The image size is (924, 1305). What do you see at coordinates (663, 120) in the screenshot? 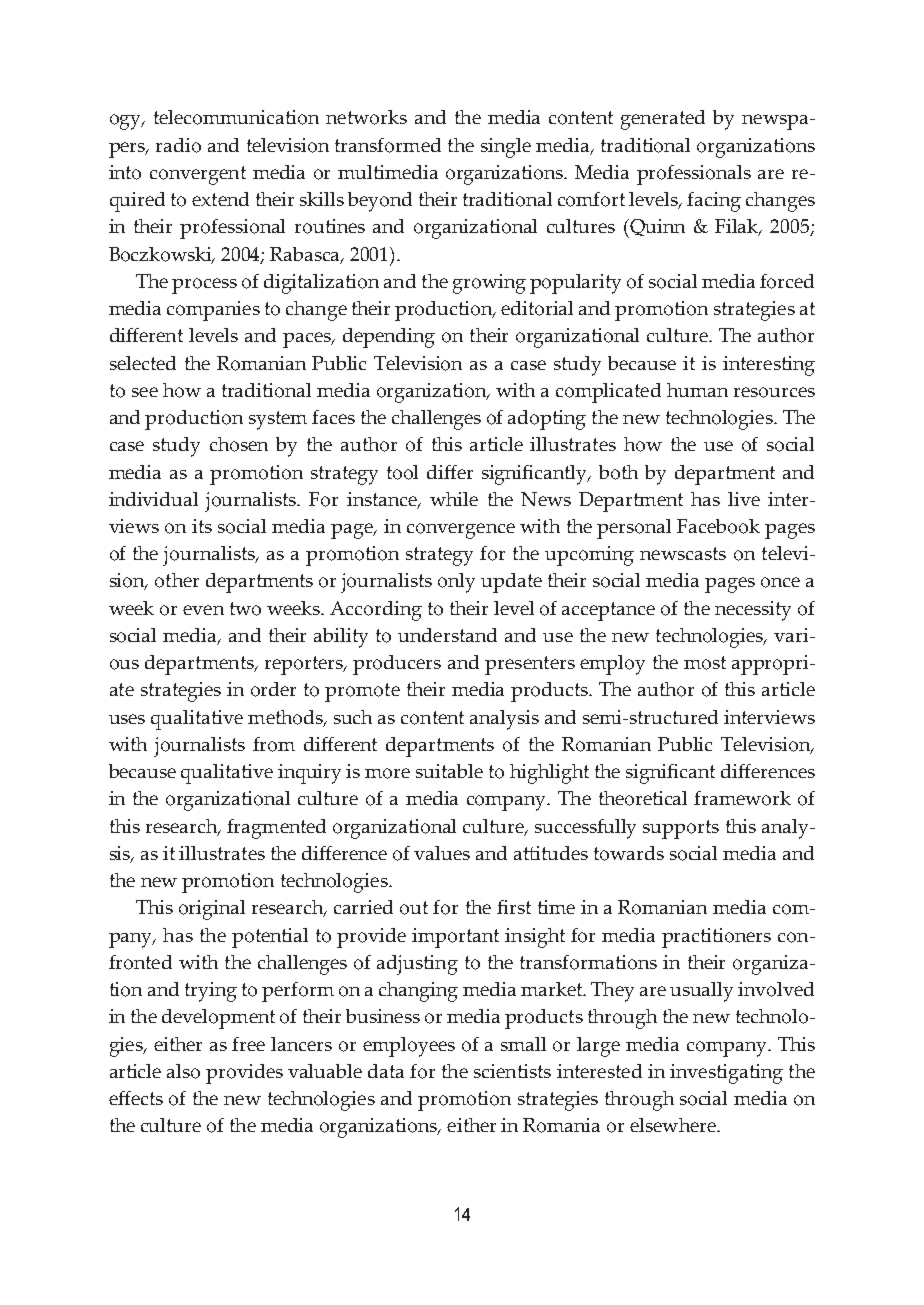
I see `generated` at bounding box center [663, 120].
